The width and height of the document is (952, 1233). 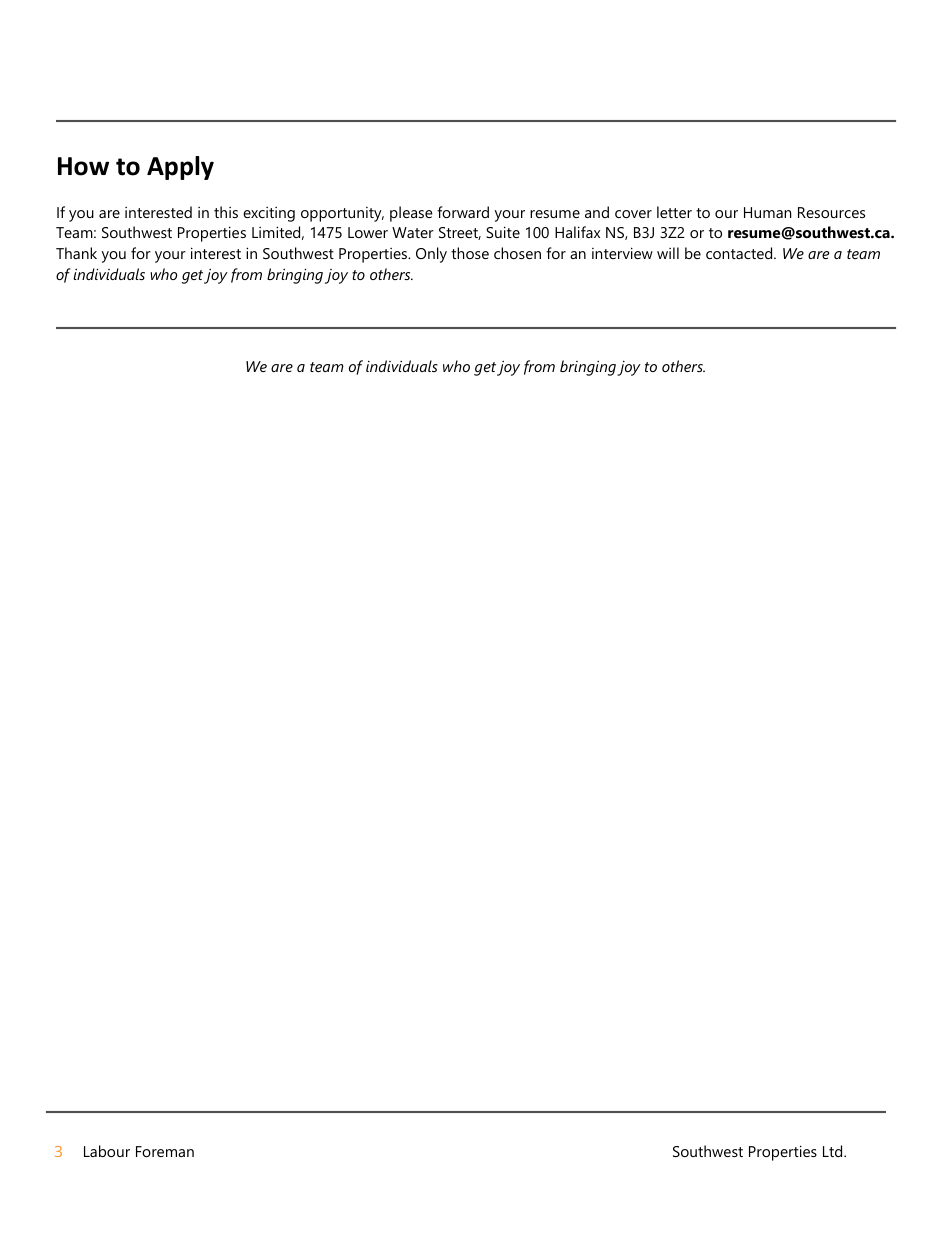 I want to click on Apply, so click(x=180, y=168).
